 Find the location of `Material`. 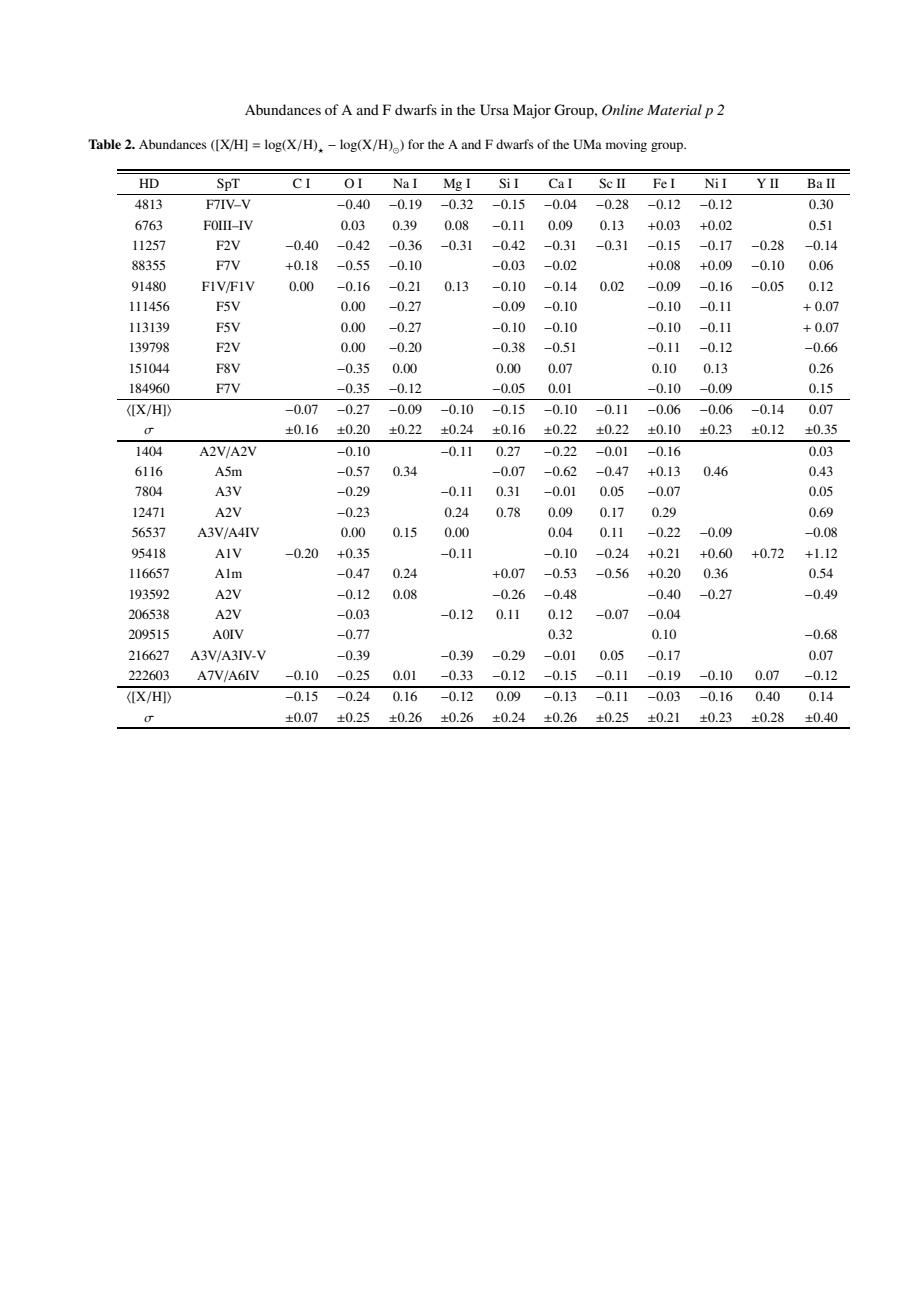

Material is located at coordinates (674, 109).
